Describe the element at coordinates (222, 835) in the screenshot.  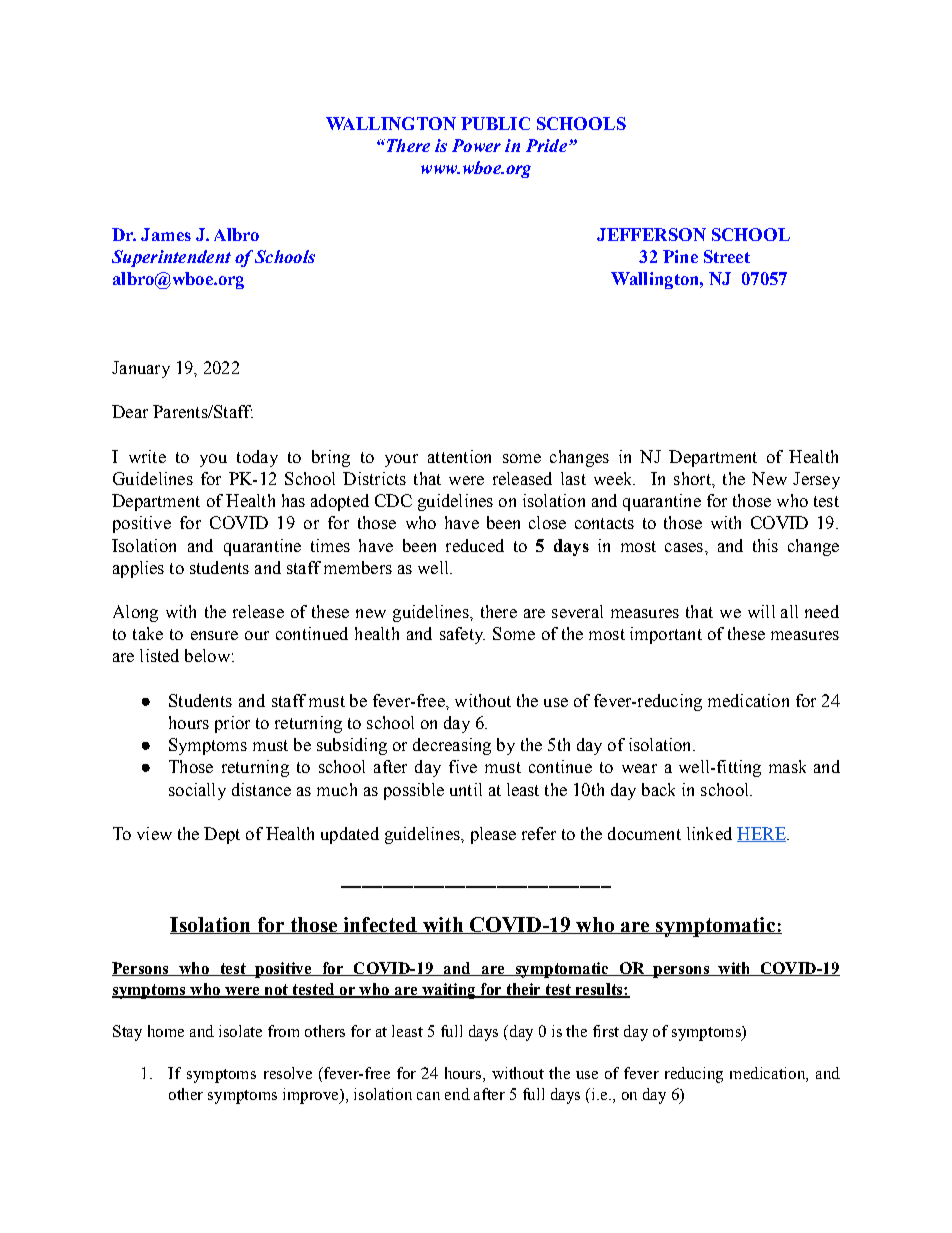
I see `Dept` at that location.
